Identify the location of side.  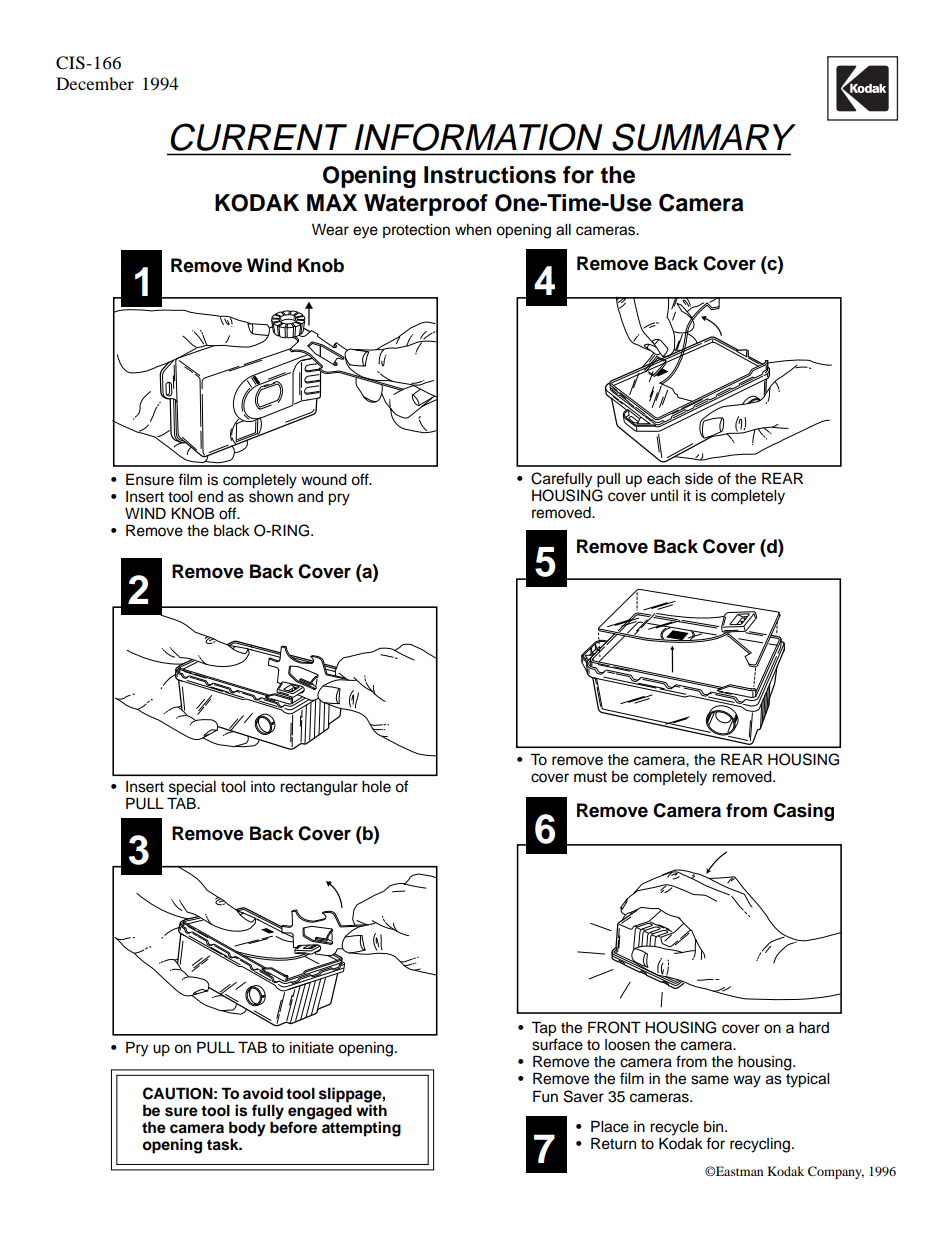
(699, 479).
